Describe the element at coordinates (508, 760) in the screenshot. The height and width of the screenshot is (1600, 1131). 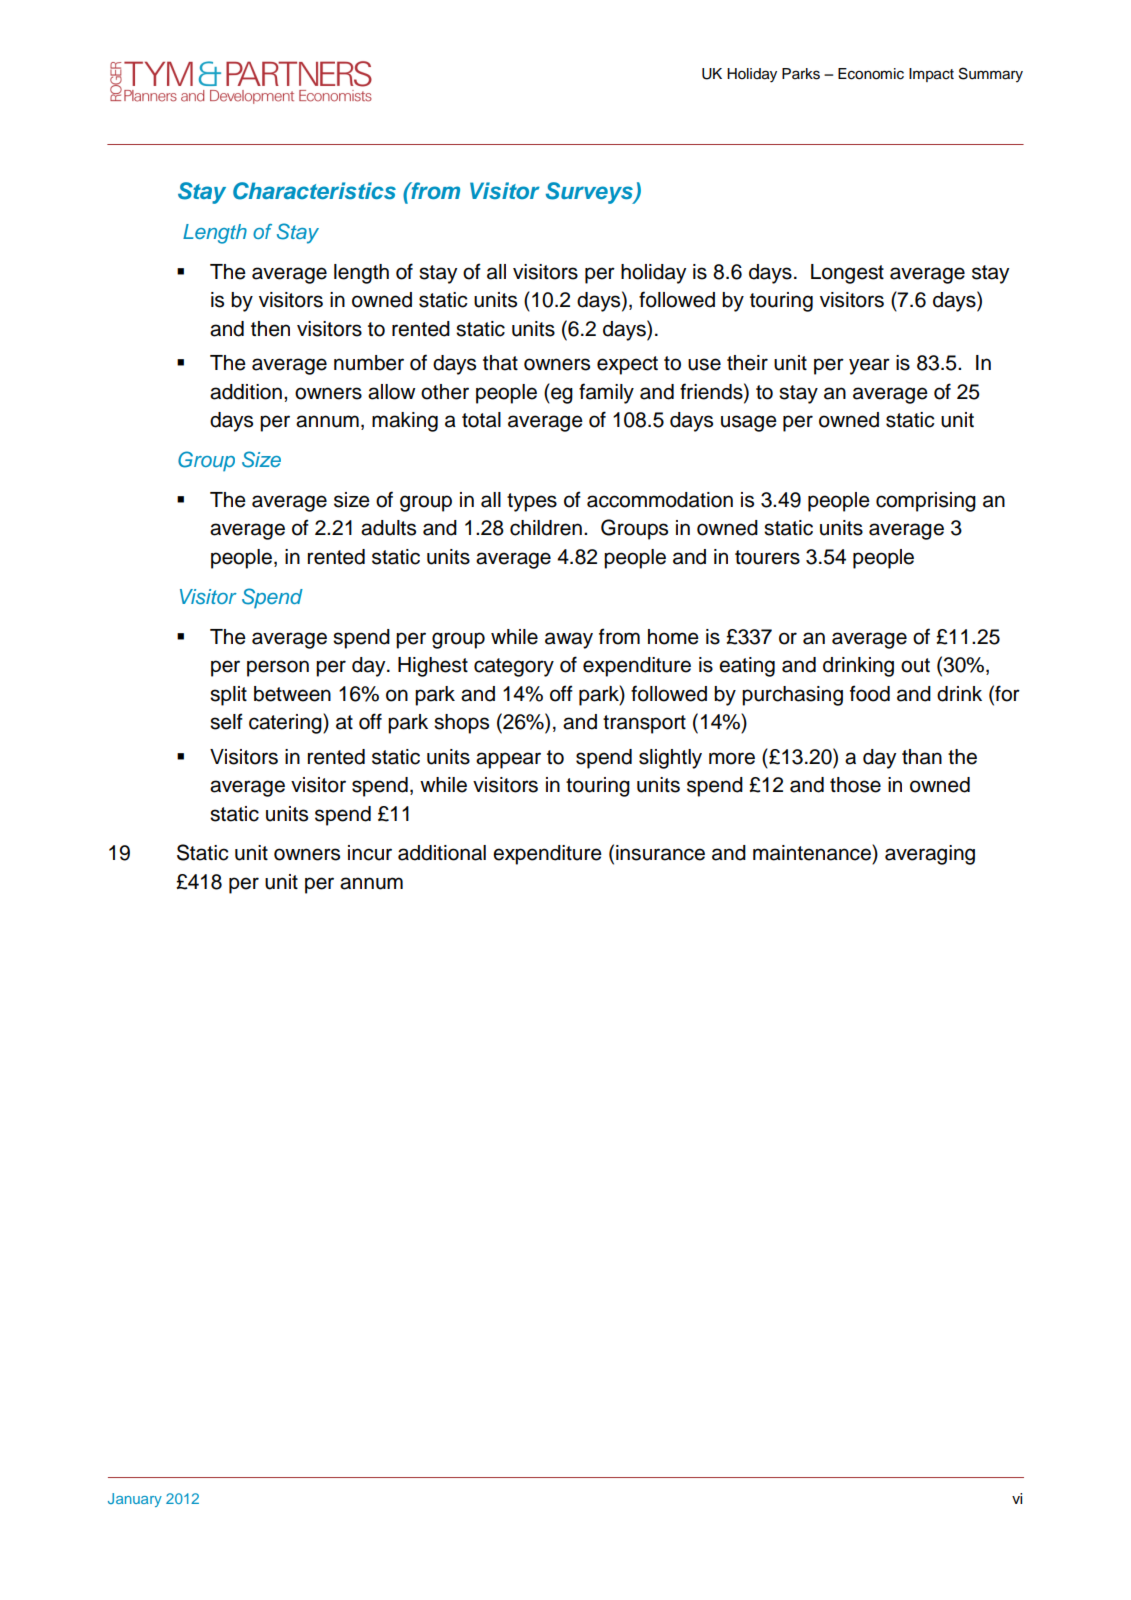
I see `appear` at that location.
